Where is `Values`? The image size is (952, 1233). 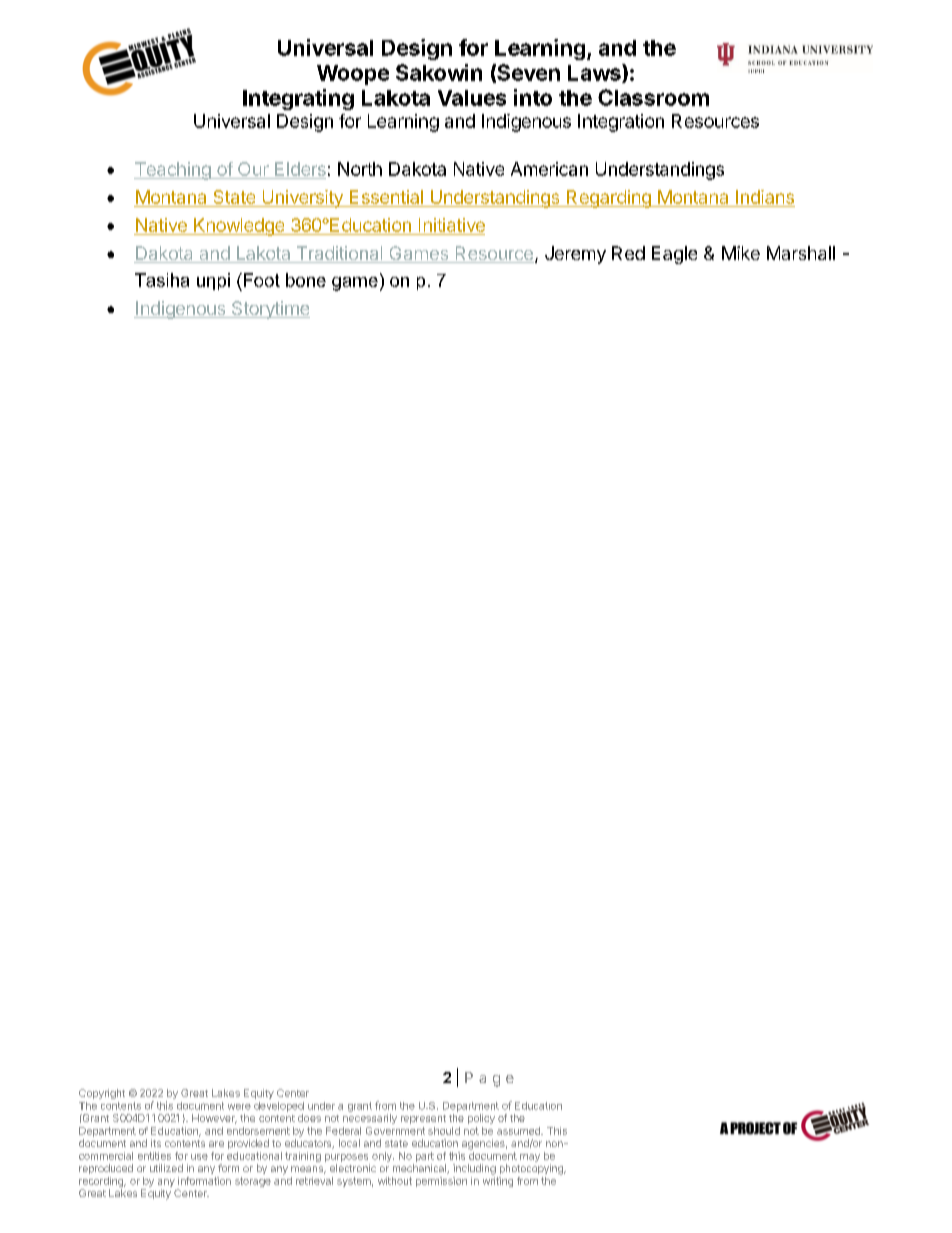 Values is located at coordinates (472, 98).
